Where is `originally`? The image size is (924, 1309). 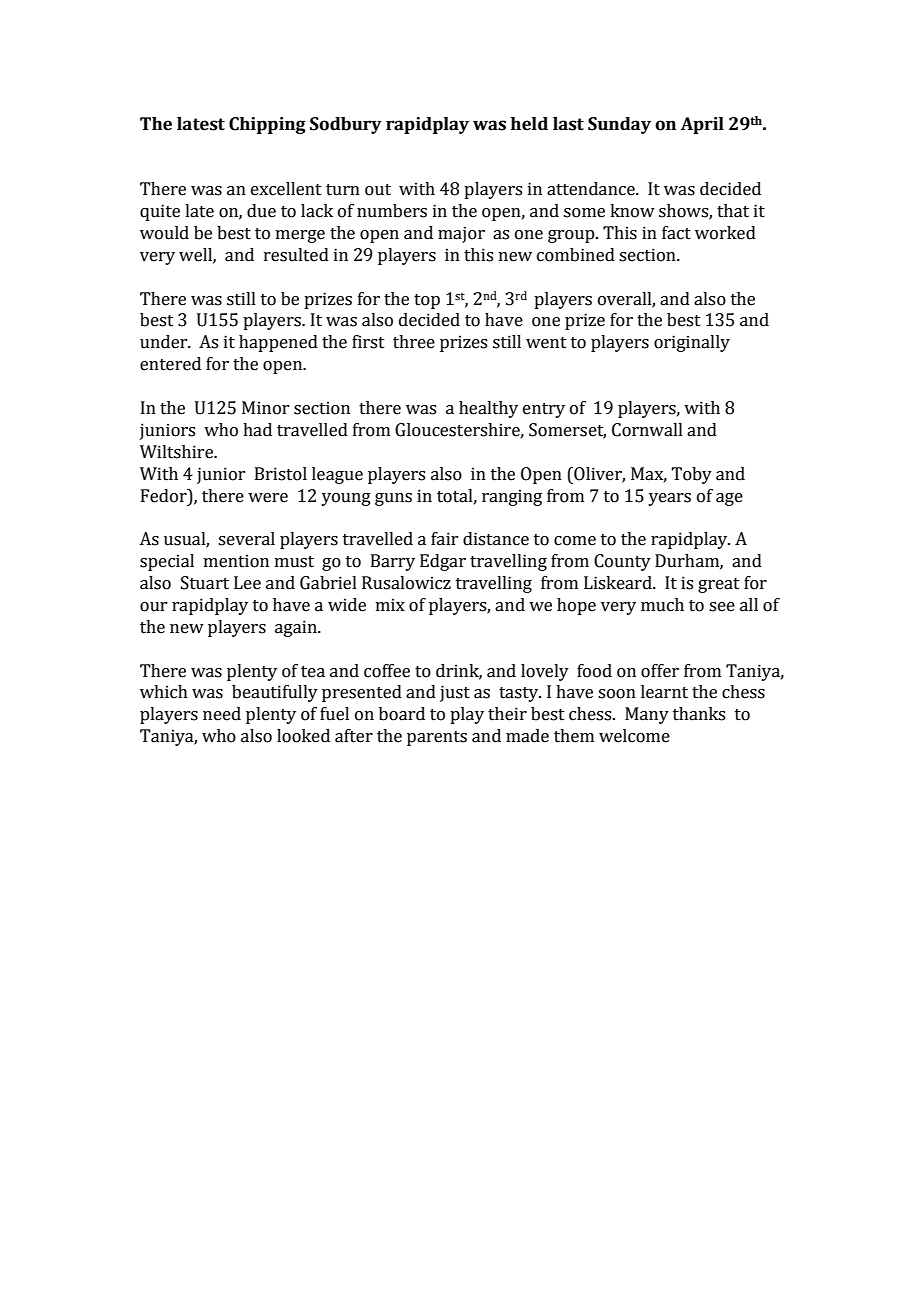 originally is located at coordinates (692, 343).
